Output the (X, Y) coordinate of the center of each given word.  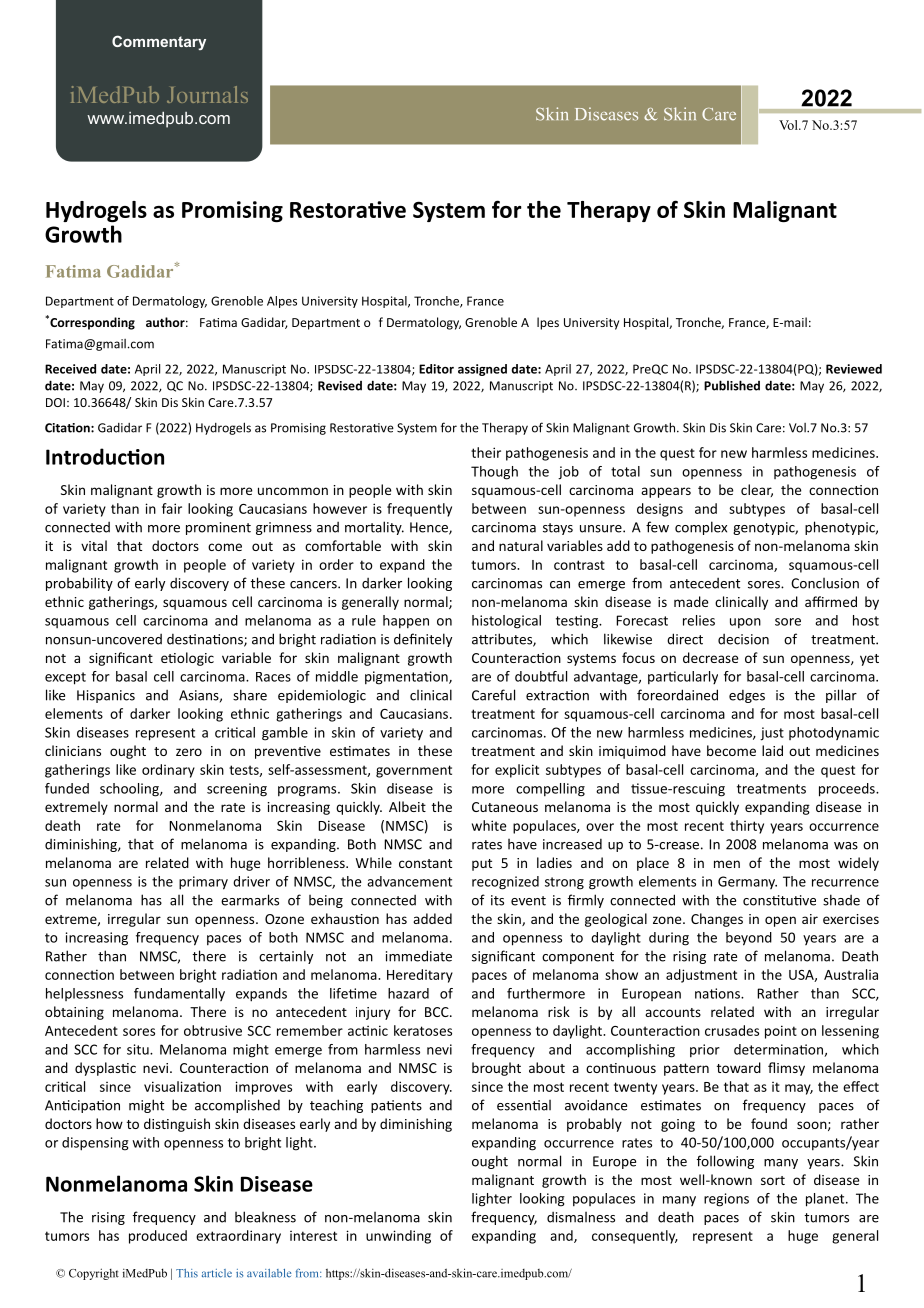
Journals (207, 94)
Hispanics (106, 696)
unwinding (398, 1237)
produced (158, 1237)
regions (726, 1200)
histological (506, 622)
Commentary (159, 42)
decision (743, 639)
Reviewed (854, 369)
